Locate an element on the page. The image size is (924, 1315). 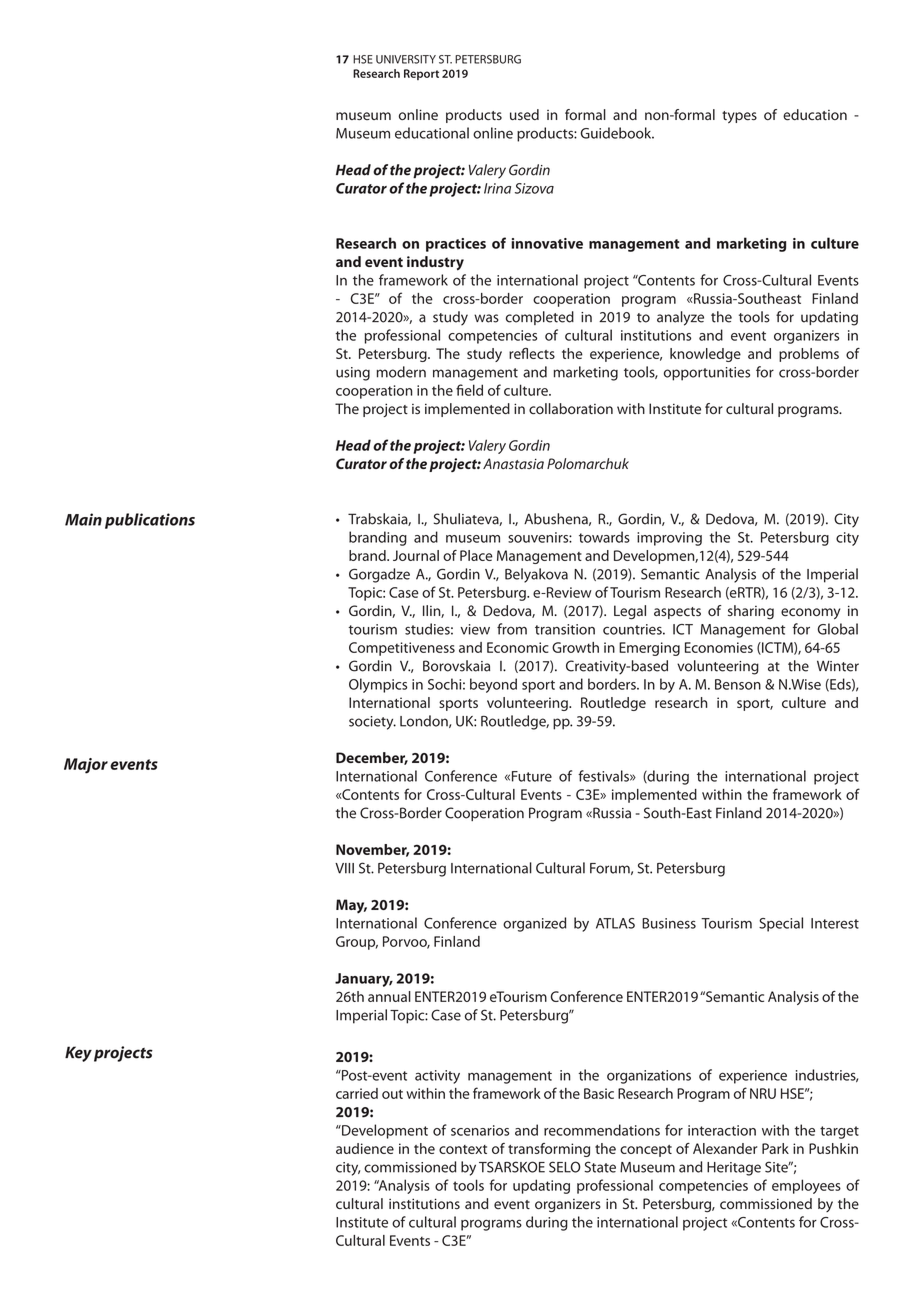
context is located at coordinates (463, 1149).
